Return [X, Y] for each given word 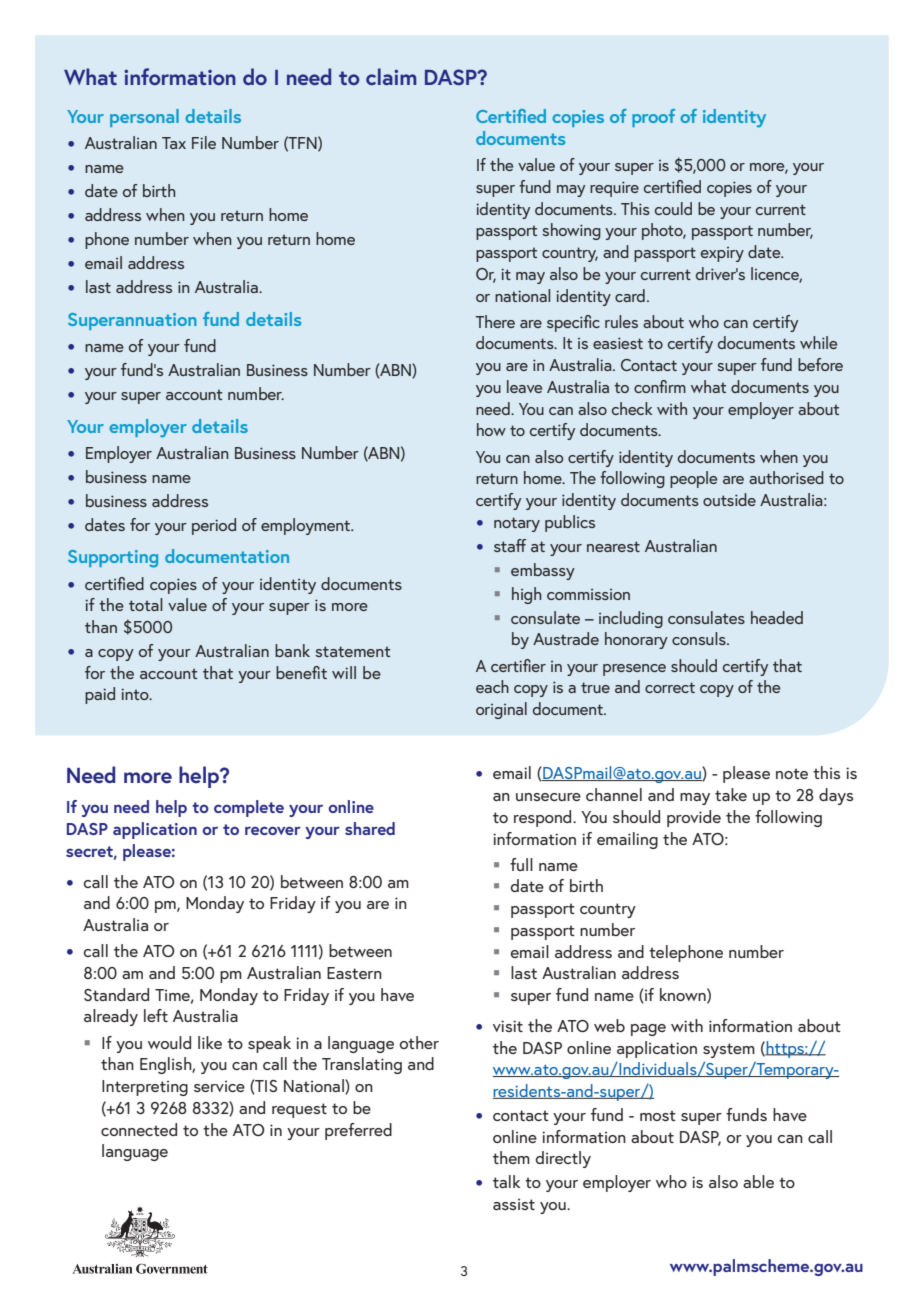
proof [653, 118]
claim [391, 76]
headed [777, 617]
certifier [518, 665]
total [146, 604]
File [204, 142]
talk [506, 1181]
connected [139, 1129]
